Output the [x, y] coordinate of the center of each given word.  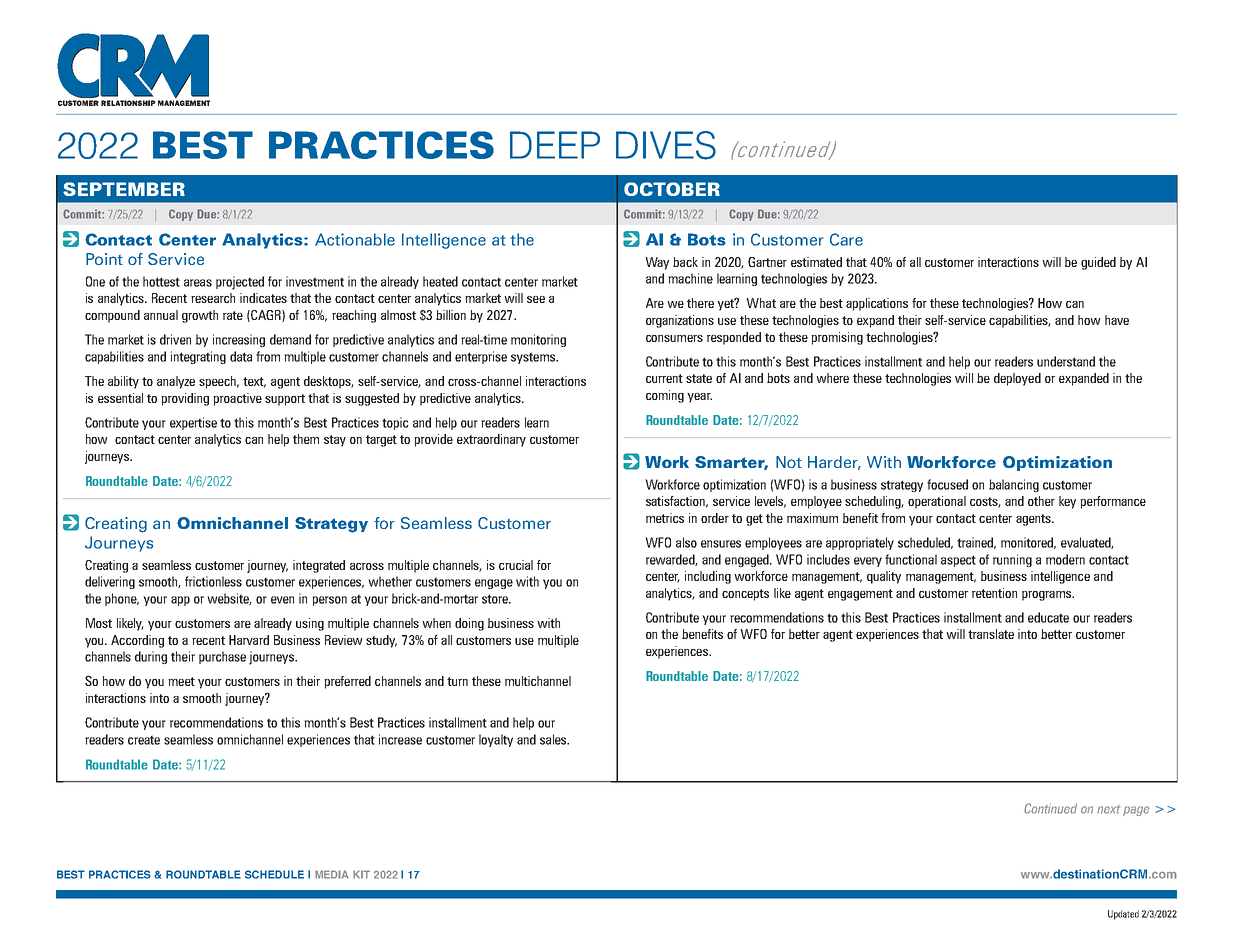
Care [846, 239]
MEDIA [332, 874]
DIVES [666, 145]
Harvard [249, 640]
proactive [237, 399]
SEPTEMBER [124, 189]
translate [991, 634]
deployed [1017, 379]
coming [665, 396]
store [496, 599]
